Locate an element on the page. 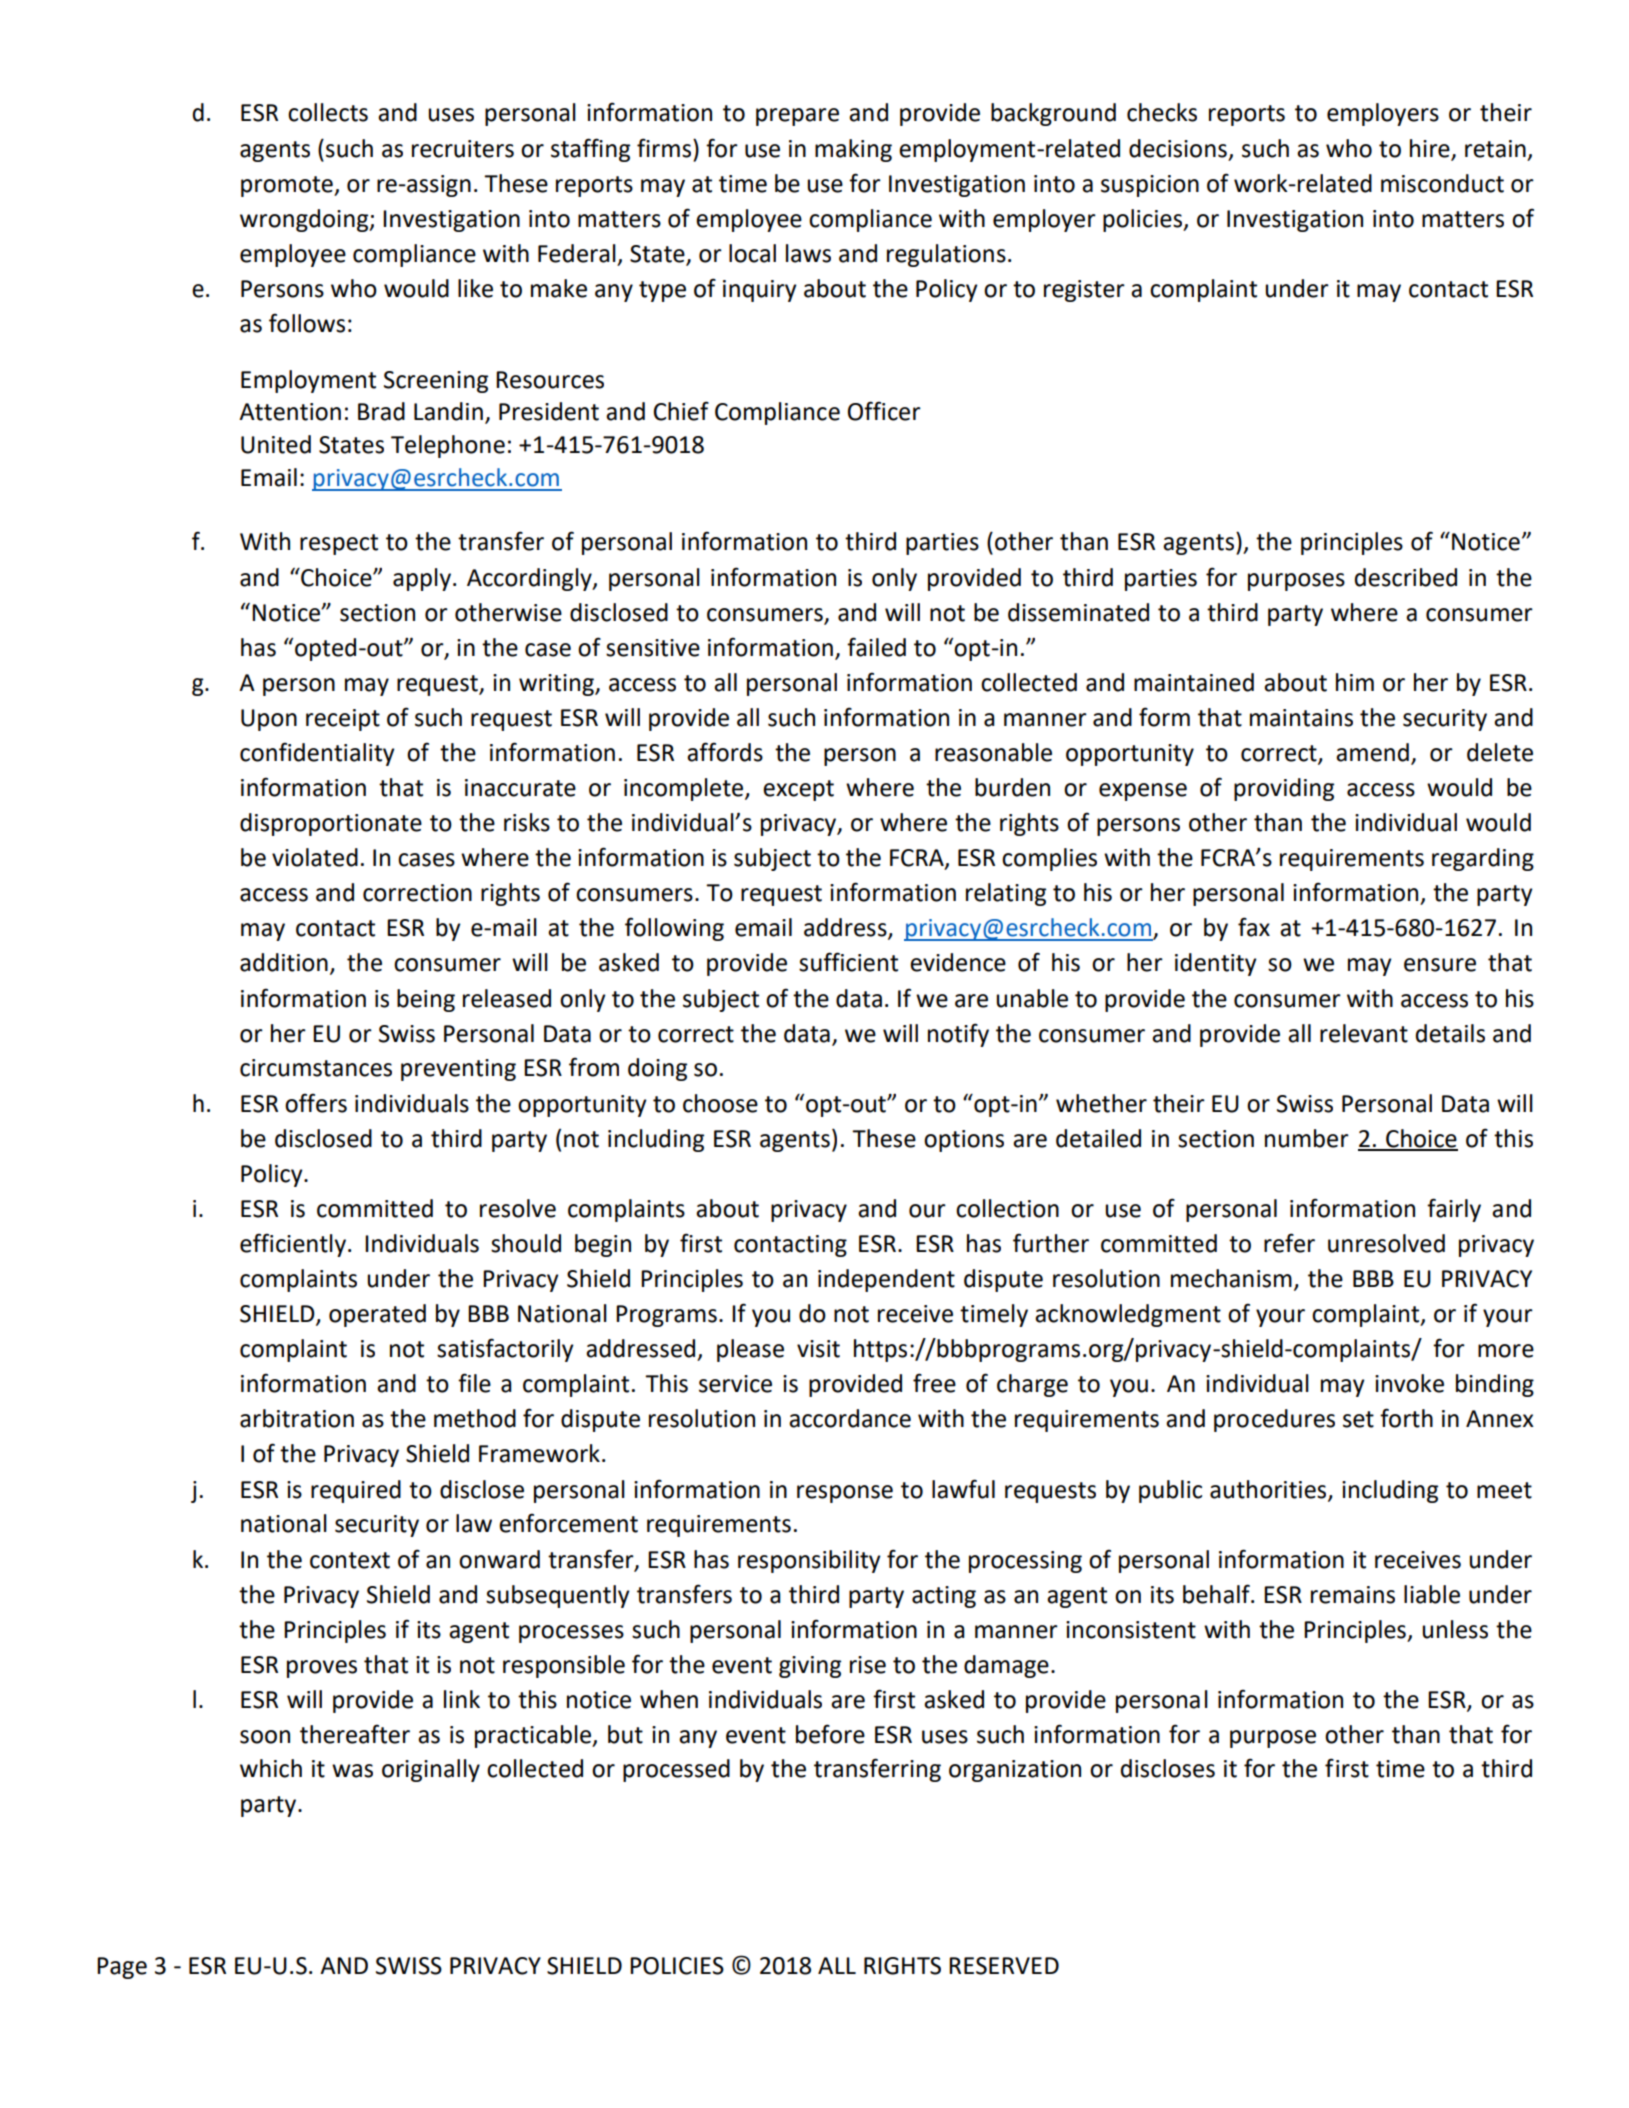  context is located at coordinates (350, 1560).
